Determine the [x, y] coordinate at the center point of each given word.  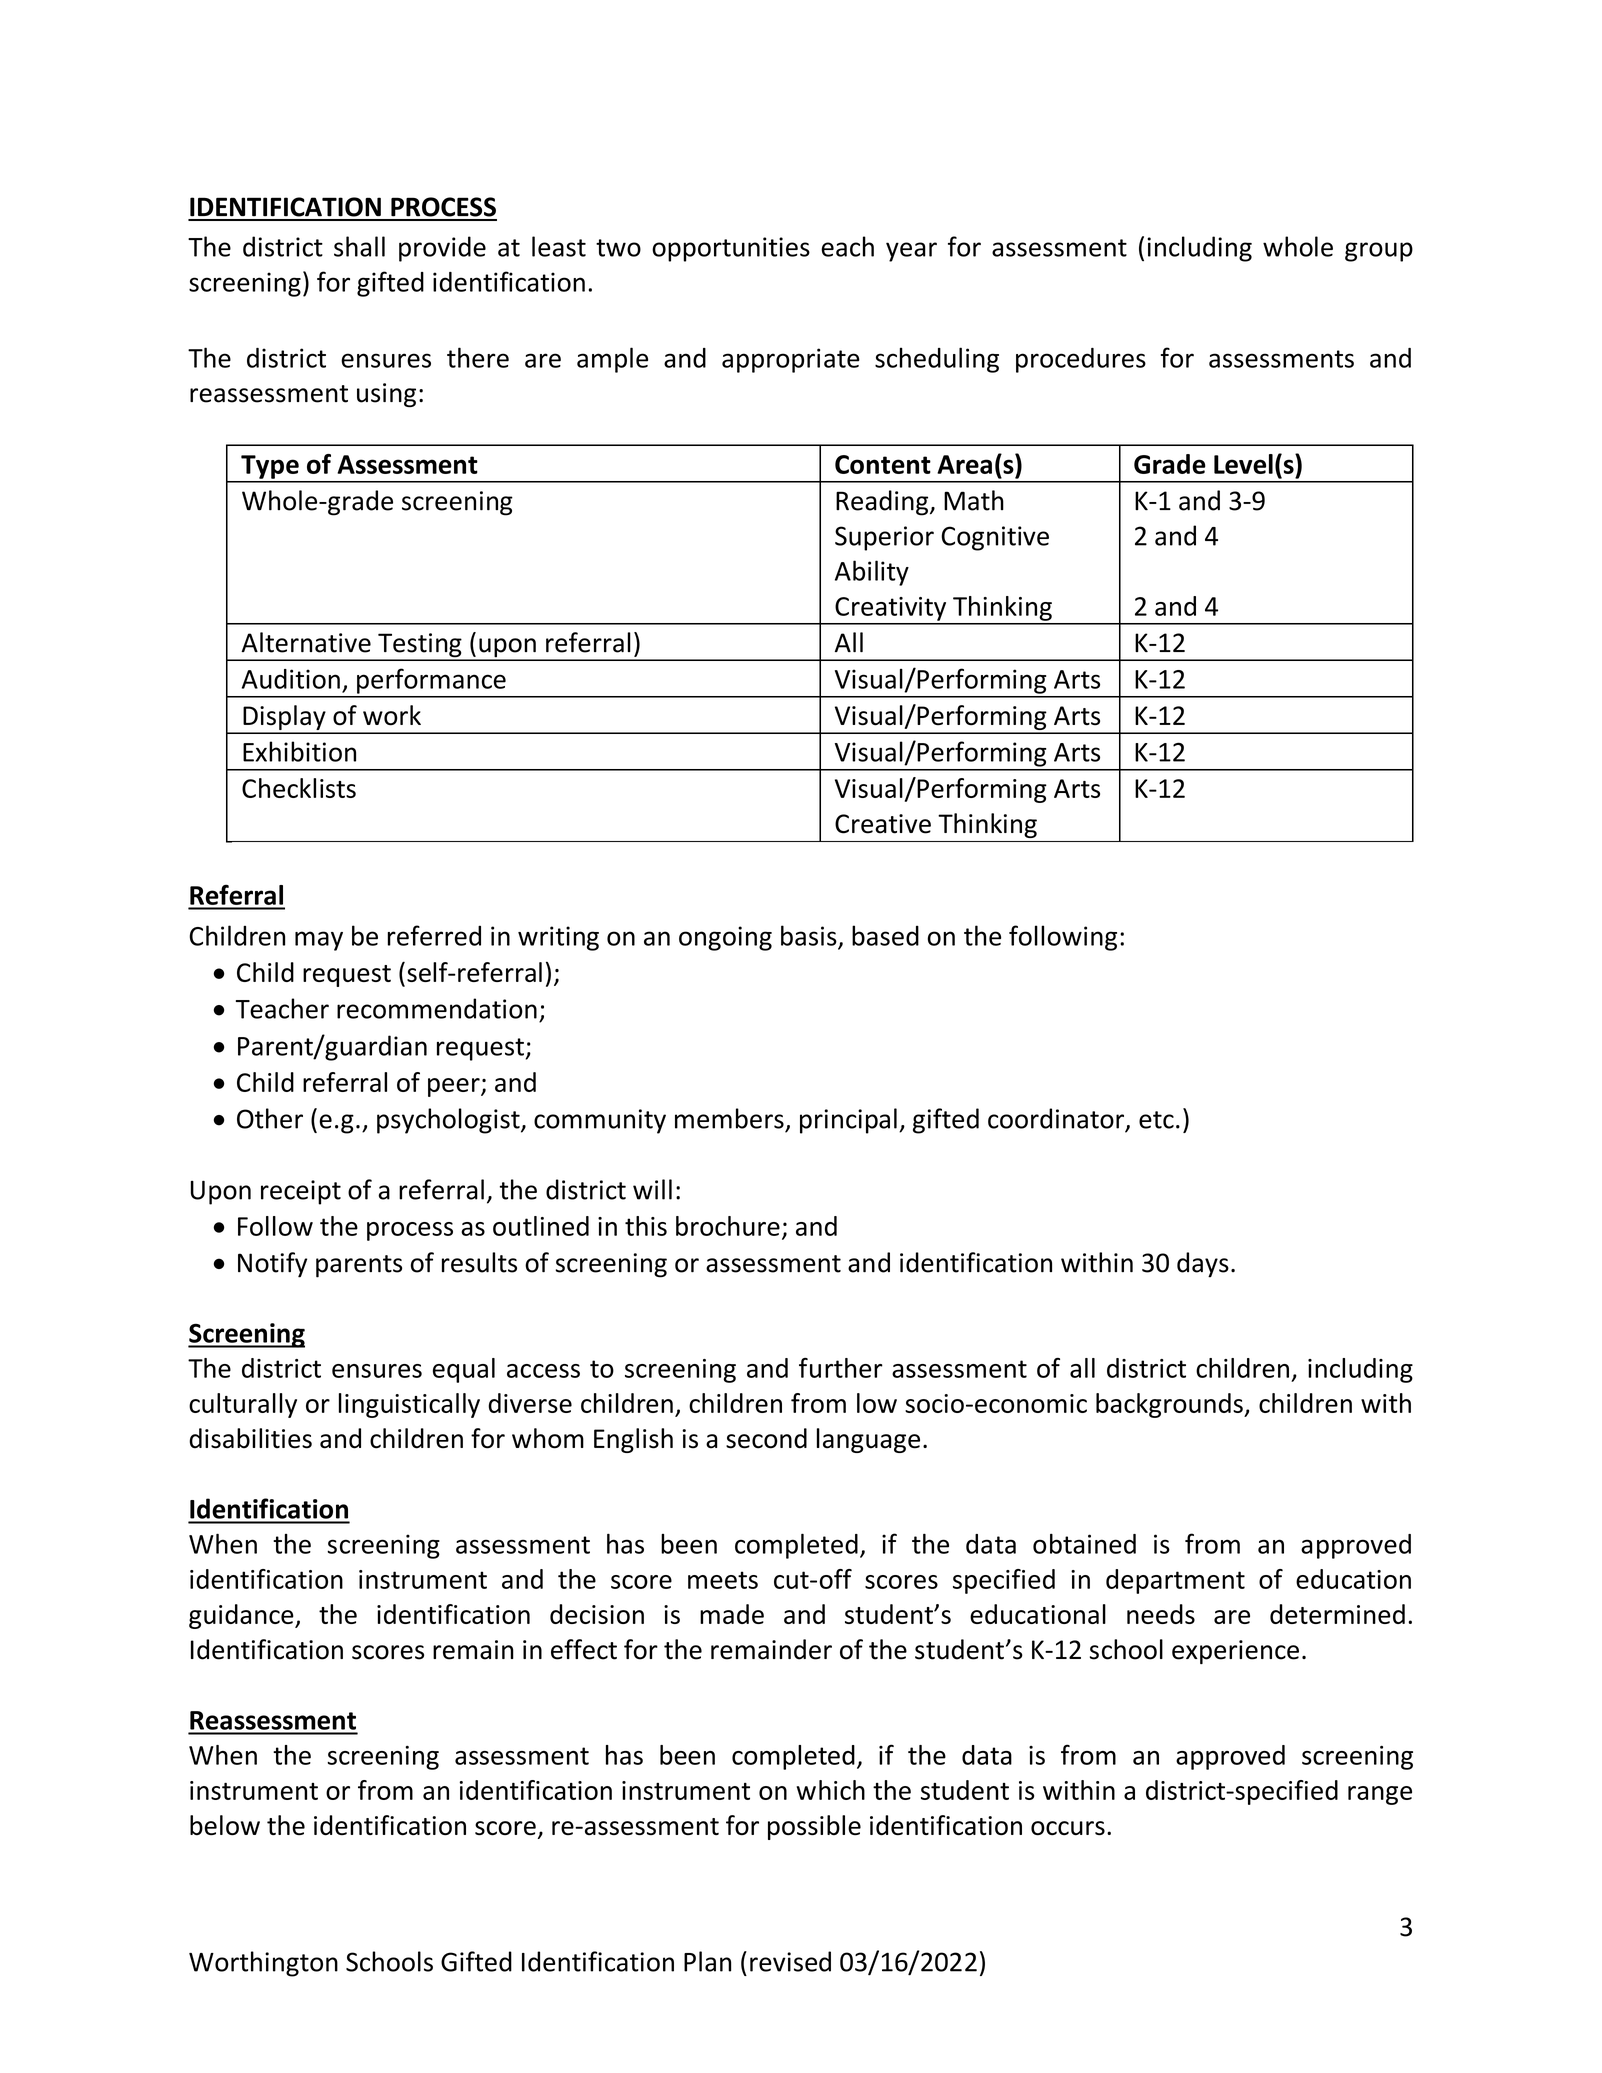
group [1379, 252]
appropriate [791, 360]
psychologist [449, 1121]
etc [1156, 1120]
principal [848, 1121]
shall [359, 246]
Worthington [263, 1964]
